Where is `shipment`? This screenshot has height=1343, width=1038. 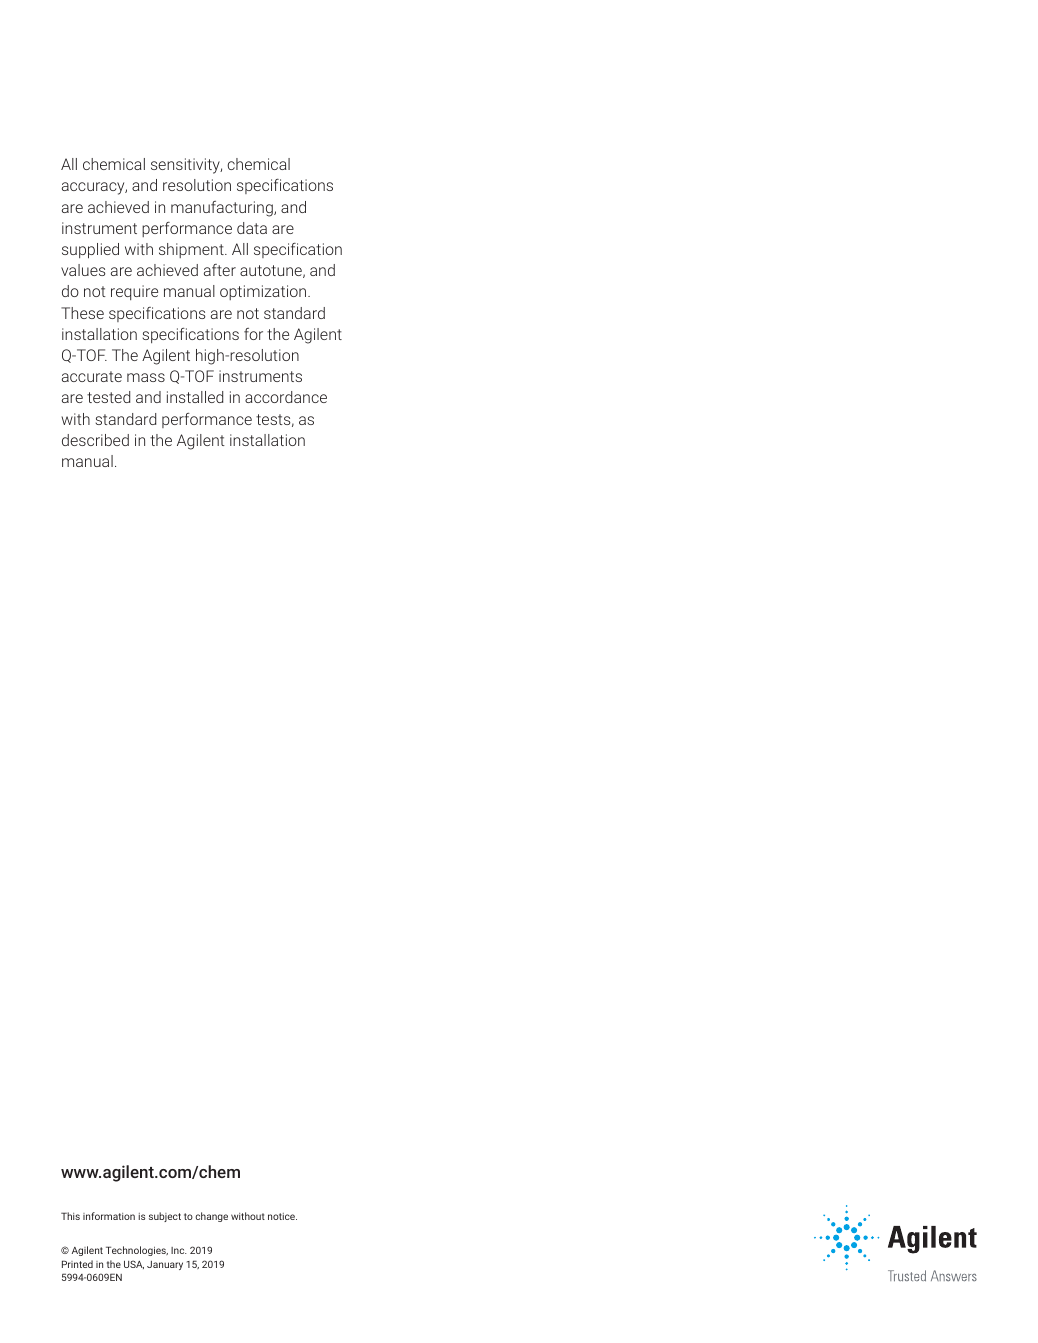 shipment is located at coordinates (192, 250).
